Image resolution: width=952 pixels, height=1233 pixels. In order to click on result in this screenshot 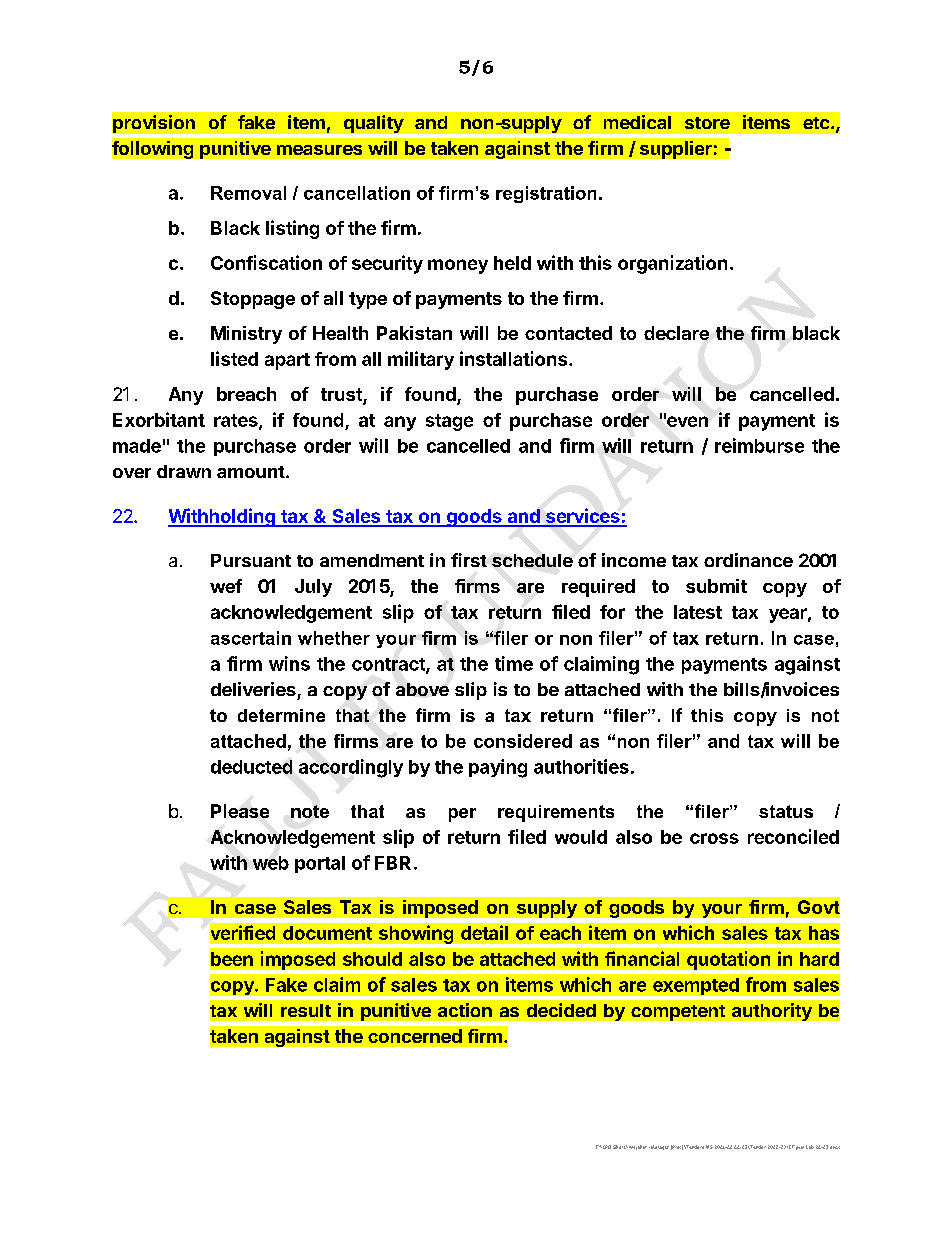, I will do `click(306, 1010)`.
